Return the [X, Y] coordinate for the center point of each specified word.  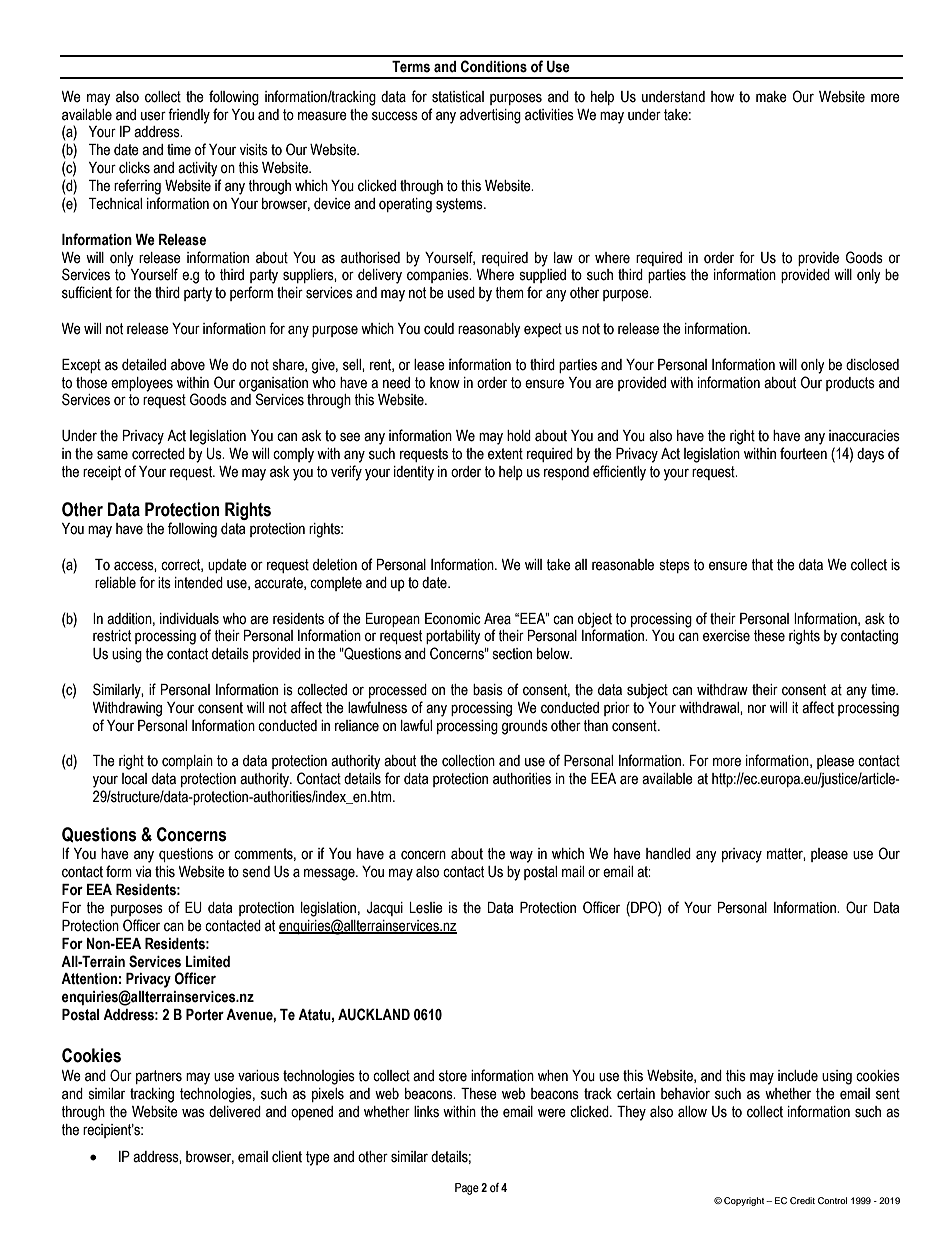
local [134, 779]
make [771, 97]
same [112, 455]
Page [467, 1189]
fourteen [803, 453]
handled [668, 854]
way [521, 856]
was [193, 1113]
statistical [458, 97]
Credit [802, 1200]
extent [505, 454]
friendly [189, 116]
